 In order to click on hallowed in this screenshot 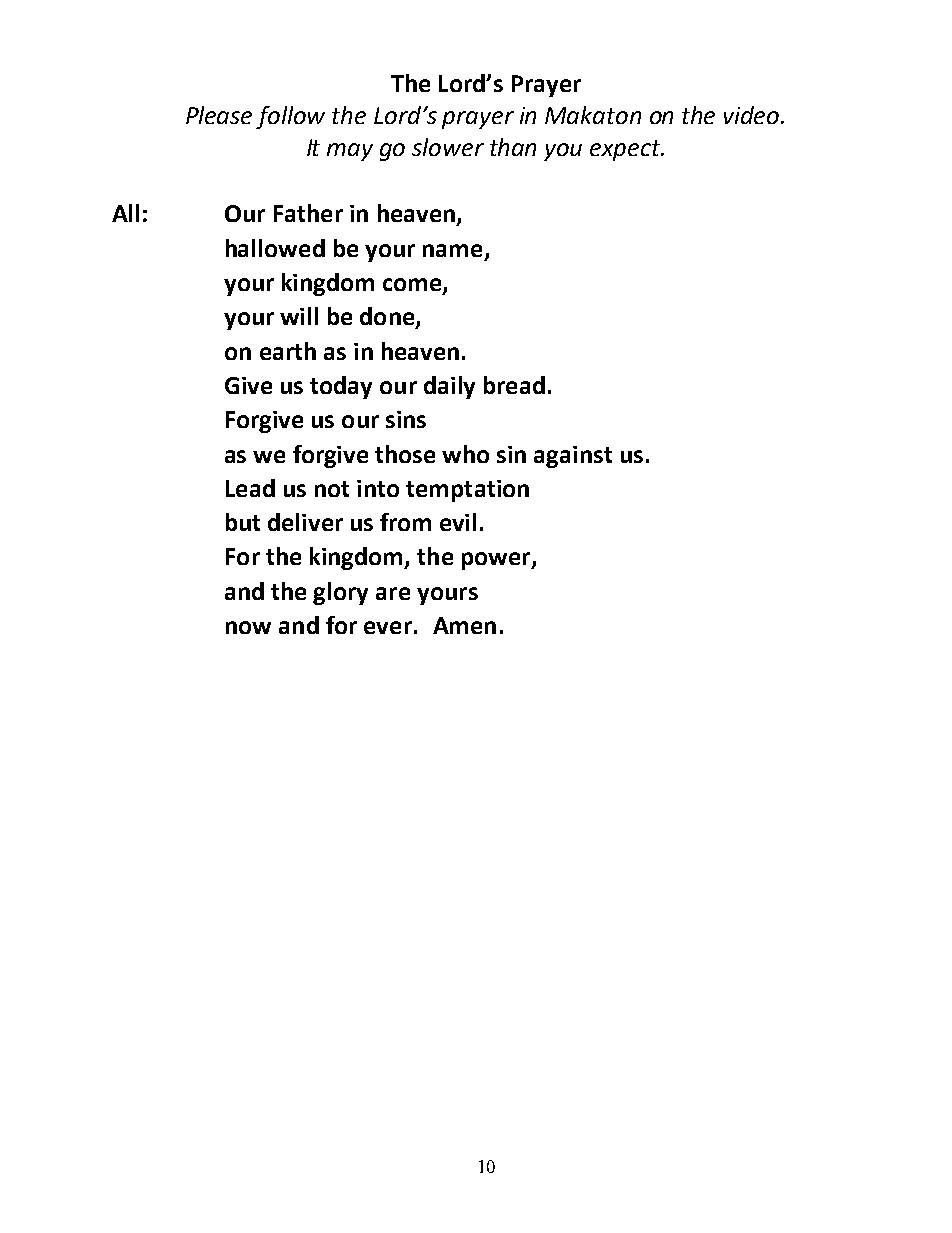, I will do `click(275, 248)`.
